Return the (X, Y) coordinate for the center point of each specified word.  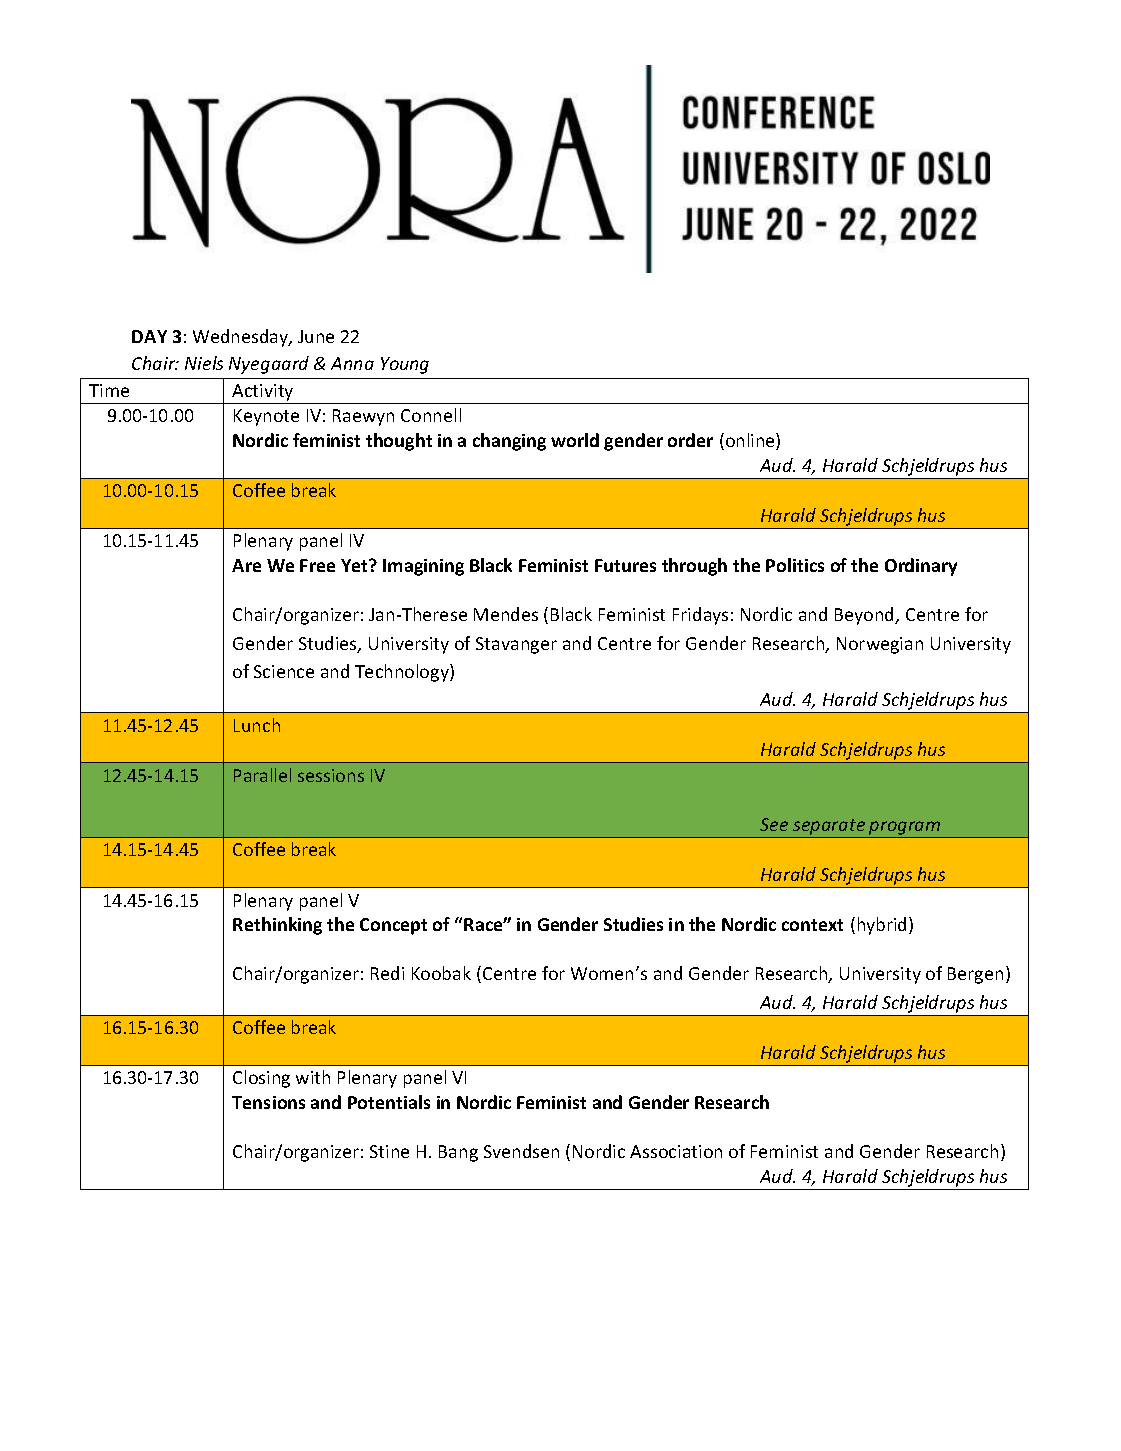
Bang (458, 1153)
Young (405, 365)
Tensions (268, 1102)
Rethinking (277, 926)
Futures (625, 565)
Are (246, 565)
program (905, 829)
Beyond (865, 616)
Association (676, 1151)
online (751, 441)
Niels (204, 363)
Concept (393, 926)
